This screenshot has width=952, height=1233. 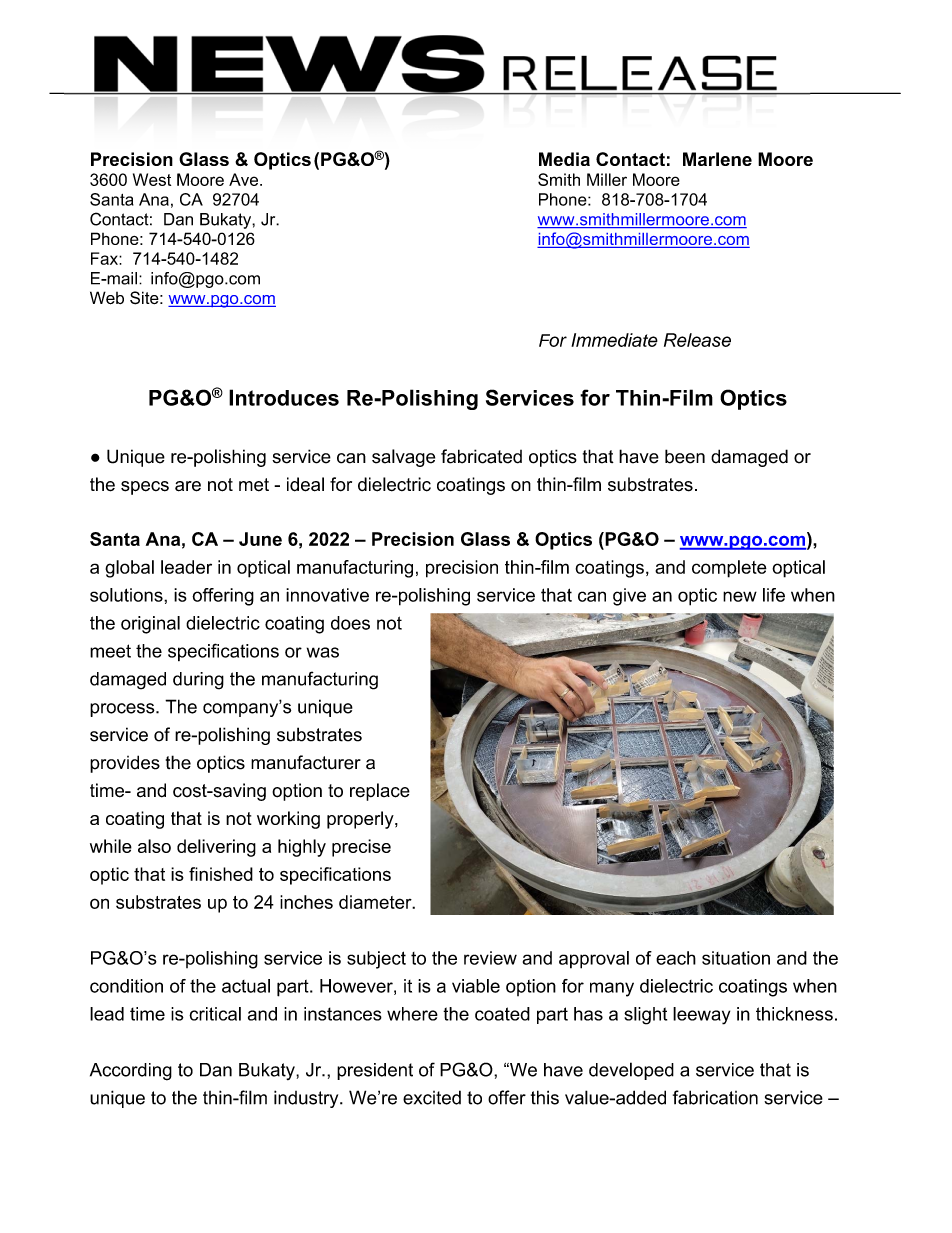 I want to click on According, so click(x=131, y=1072).
